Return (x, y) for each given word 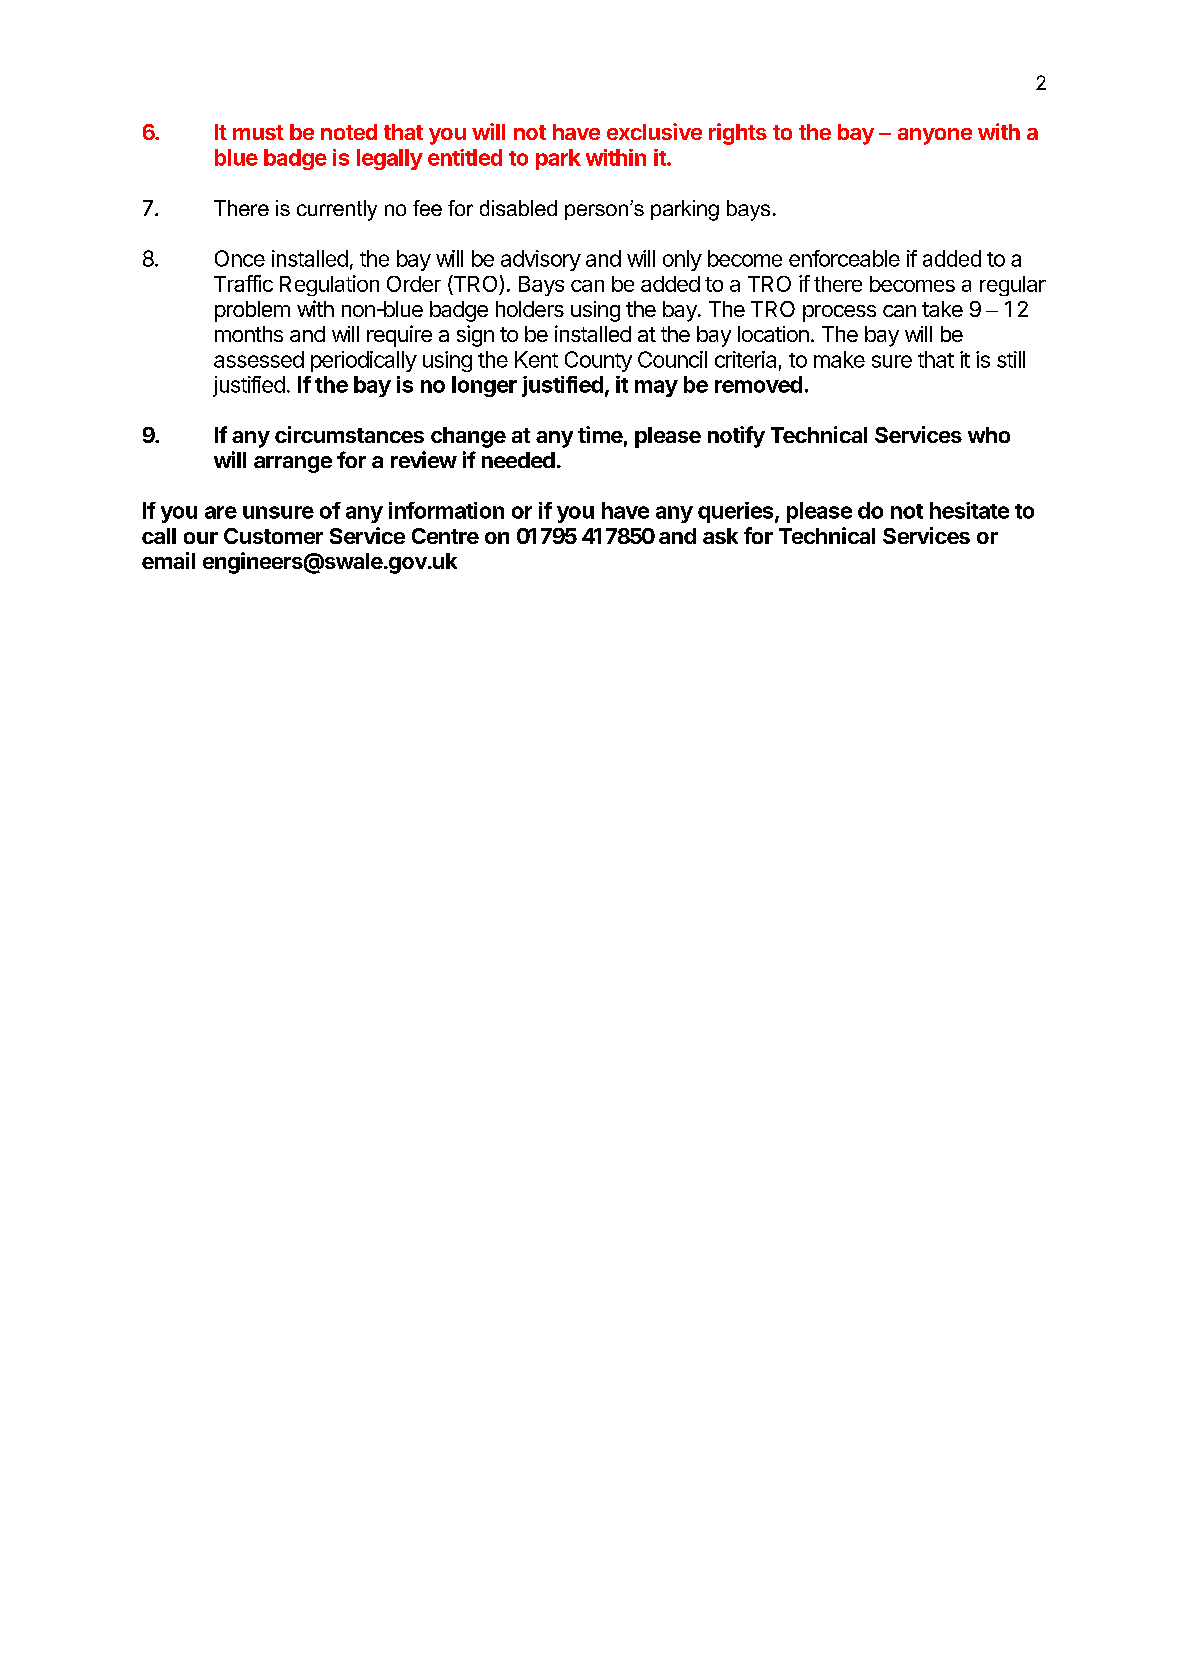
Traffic (243, 283)
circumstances (349, 434)
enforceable (844, 258)
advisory (541, 260)
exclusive (654, 131)
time (600, 434)
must (258, 132)
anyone (935, 136)
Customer (273, 536)
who (989, 435)
